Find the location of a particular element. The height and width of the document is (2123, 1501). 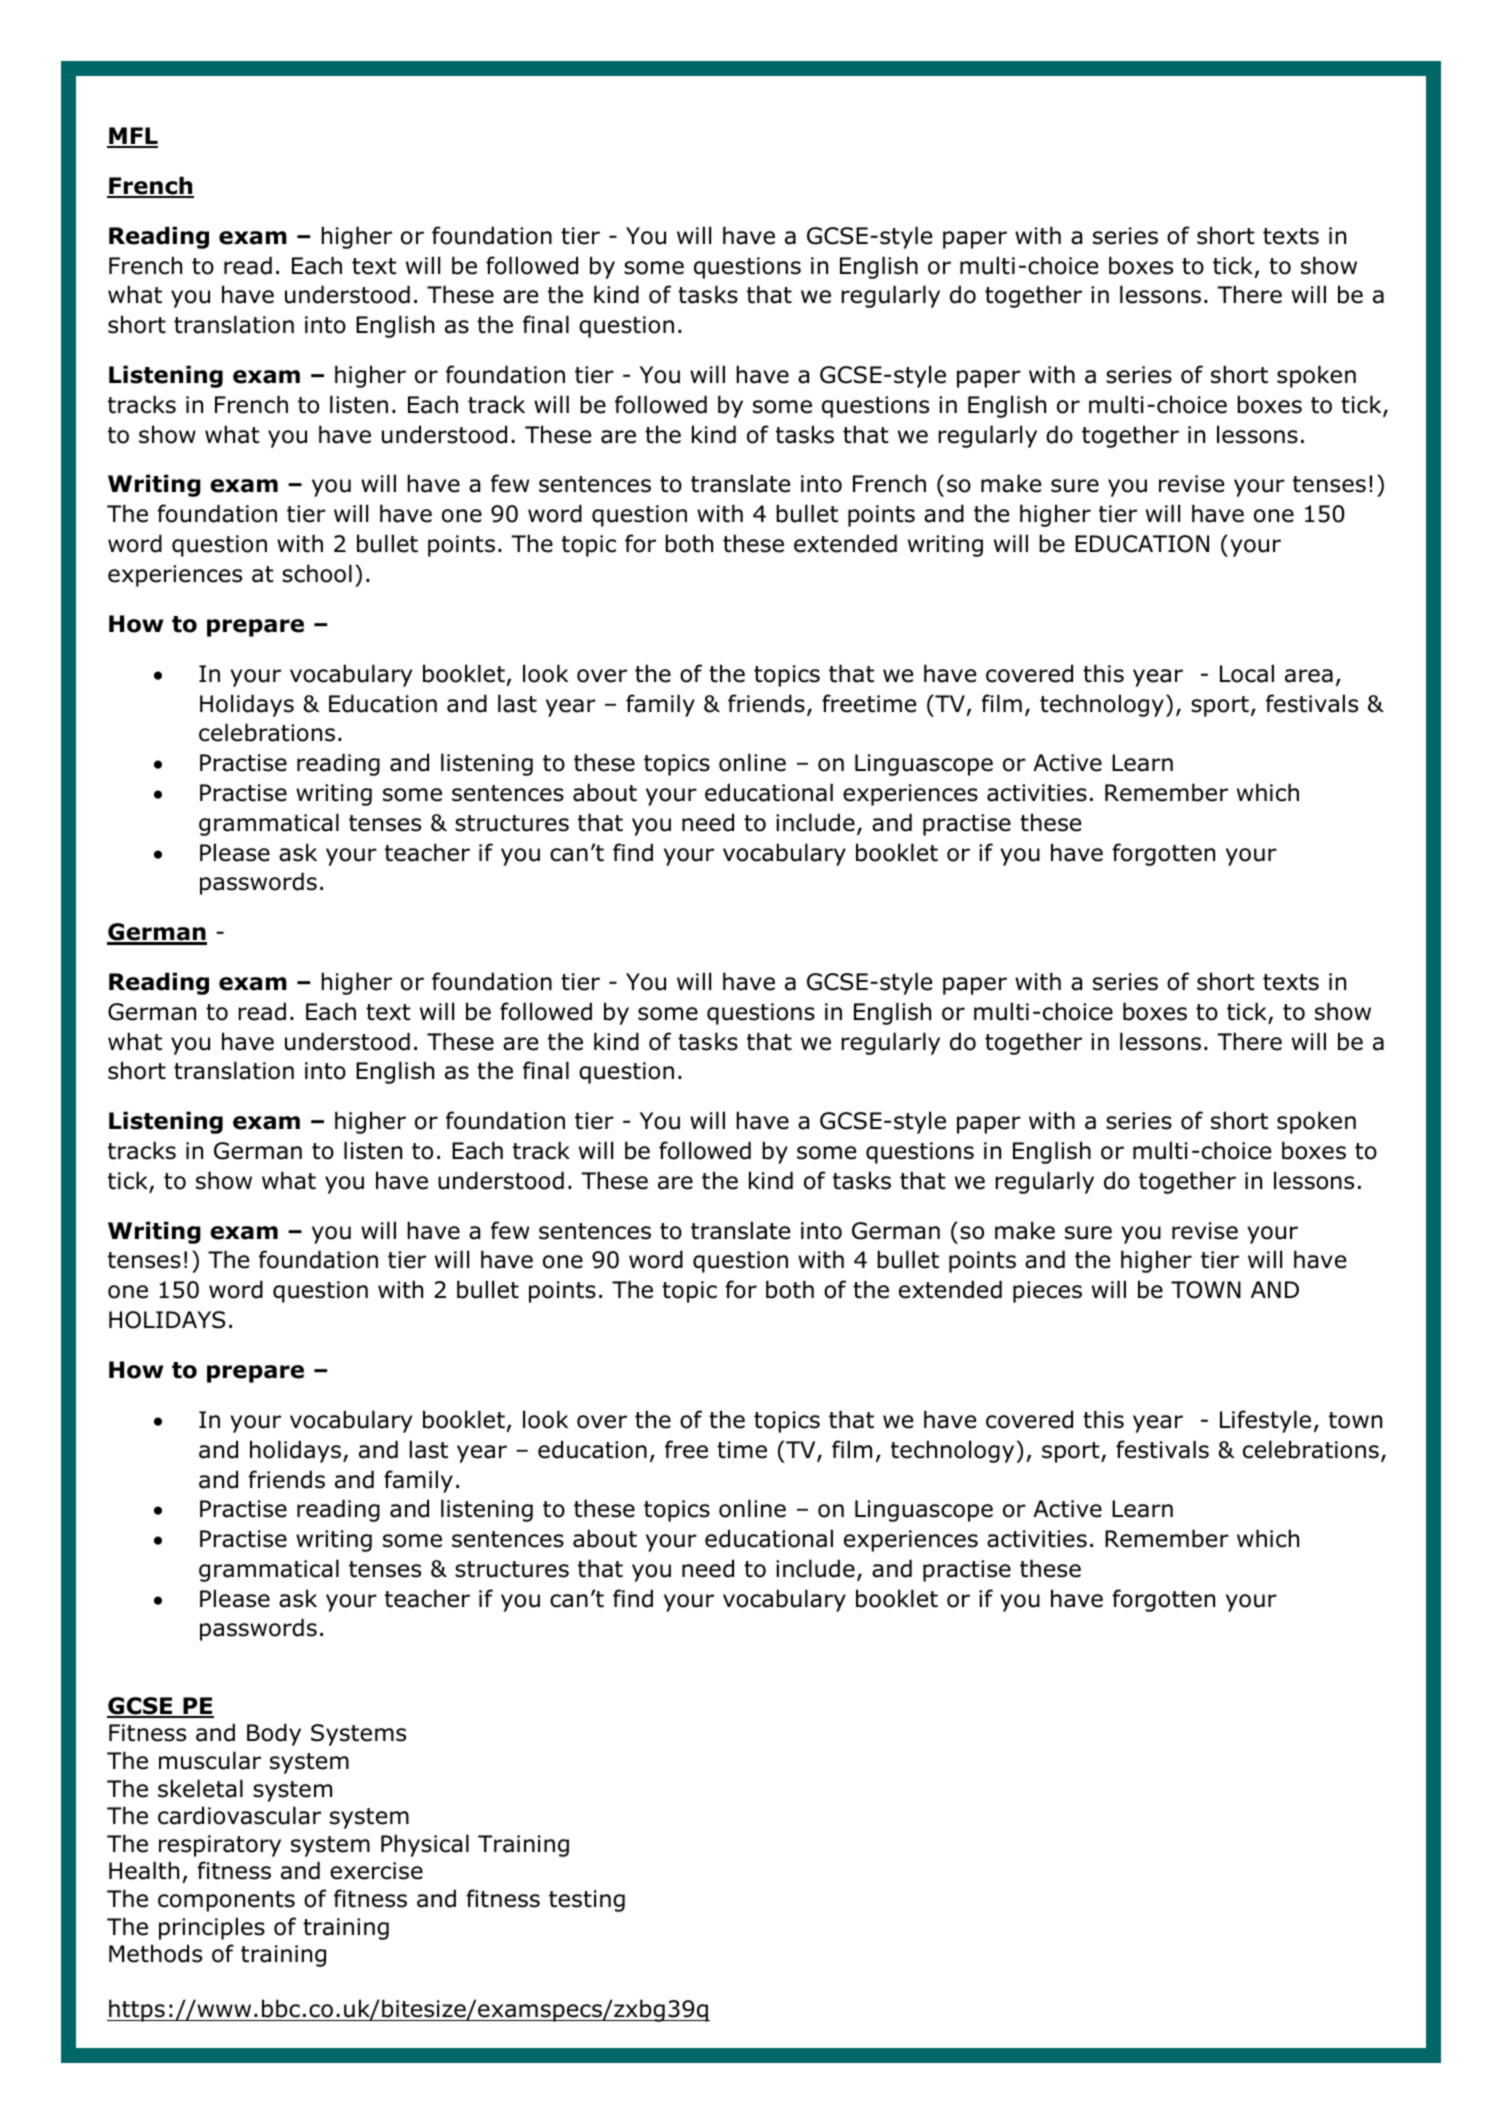

testing is located at coordinates (587, 1901).
